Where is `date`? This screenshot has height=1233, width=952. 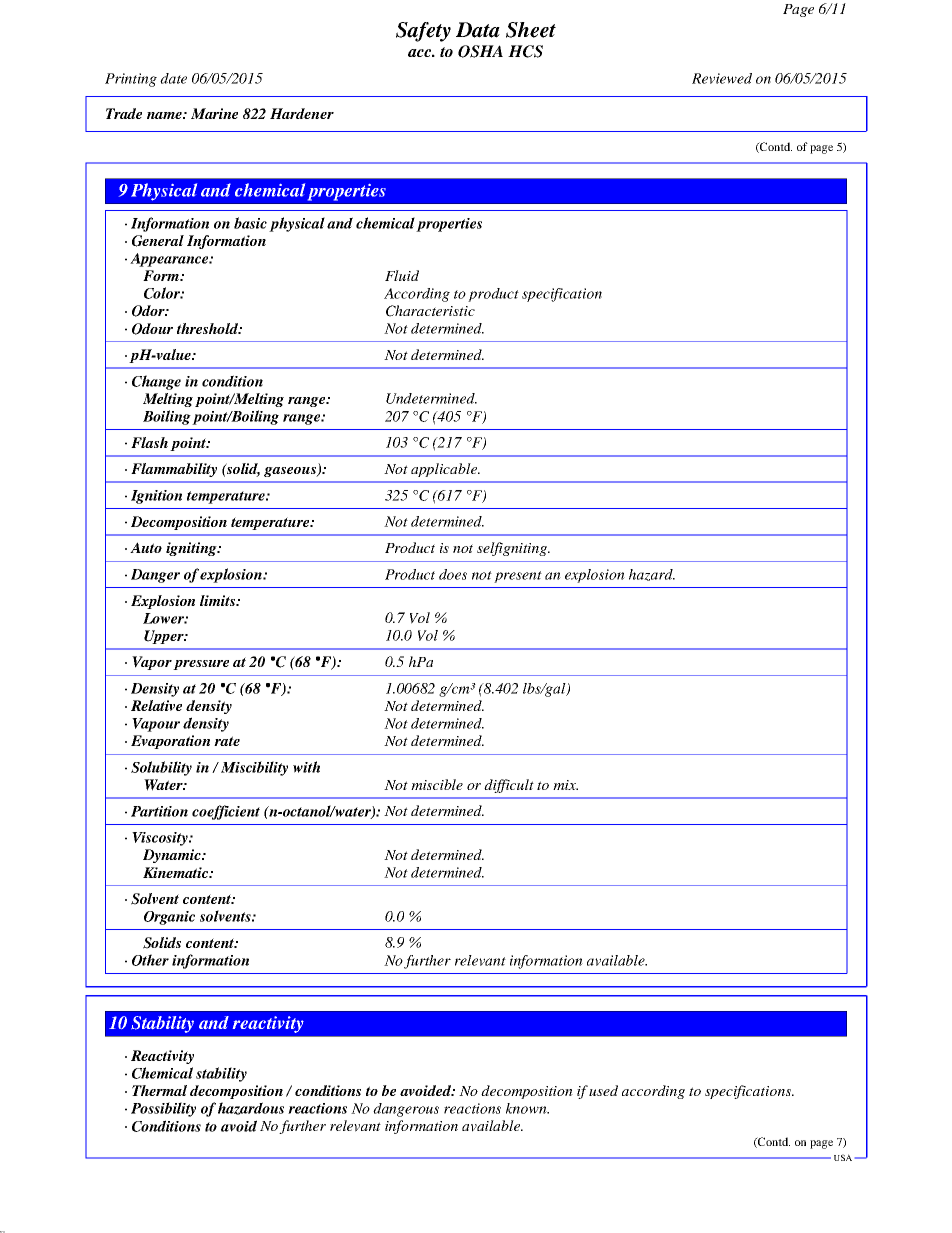 date is located at coordinates (173, 78).
